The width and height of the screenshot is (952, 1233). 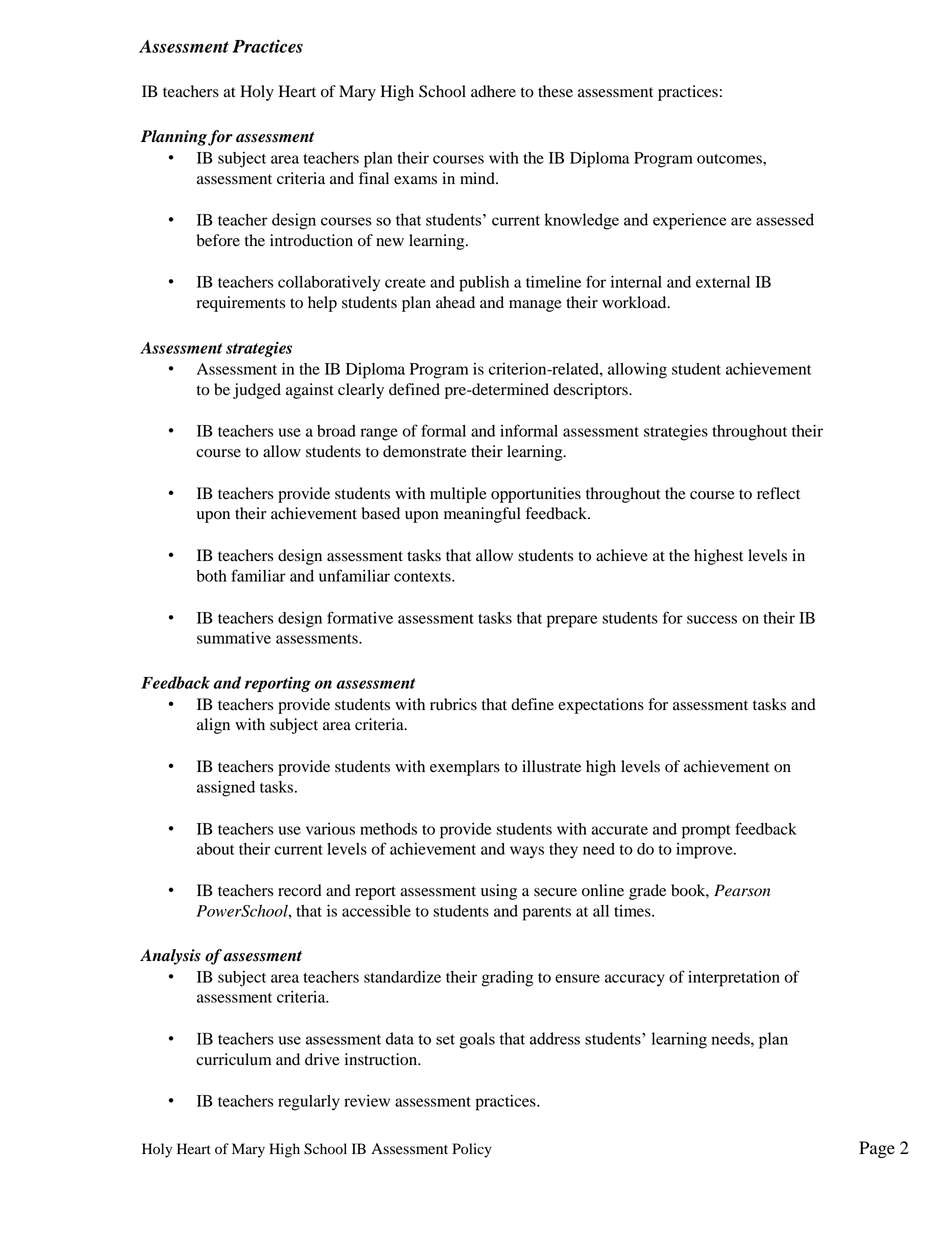 What do you see at coordinates (493, 91) in the screenshot?
I see `adhere` at bounding box center [493, 91].
